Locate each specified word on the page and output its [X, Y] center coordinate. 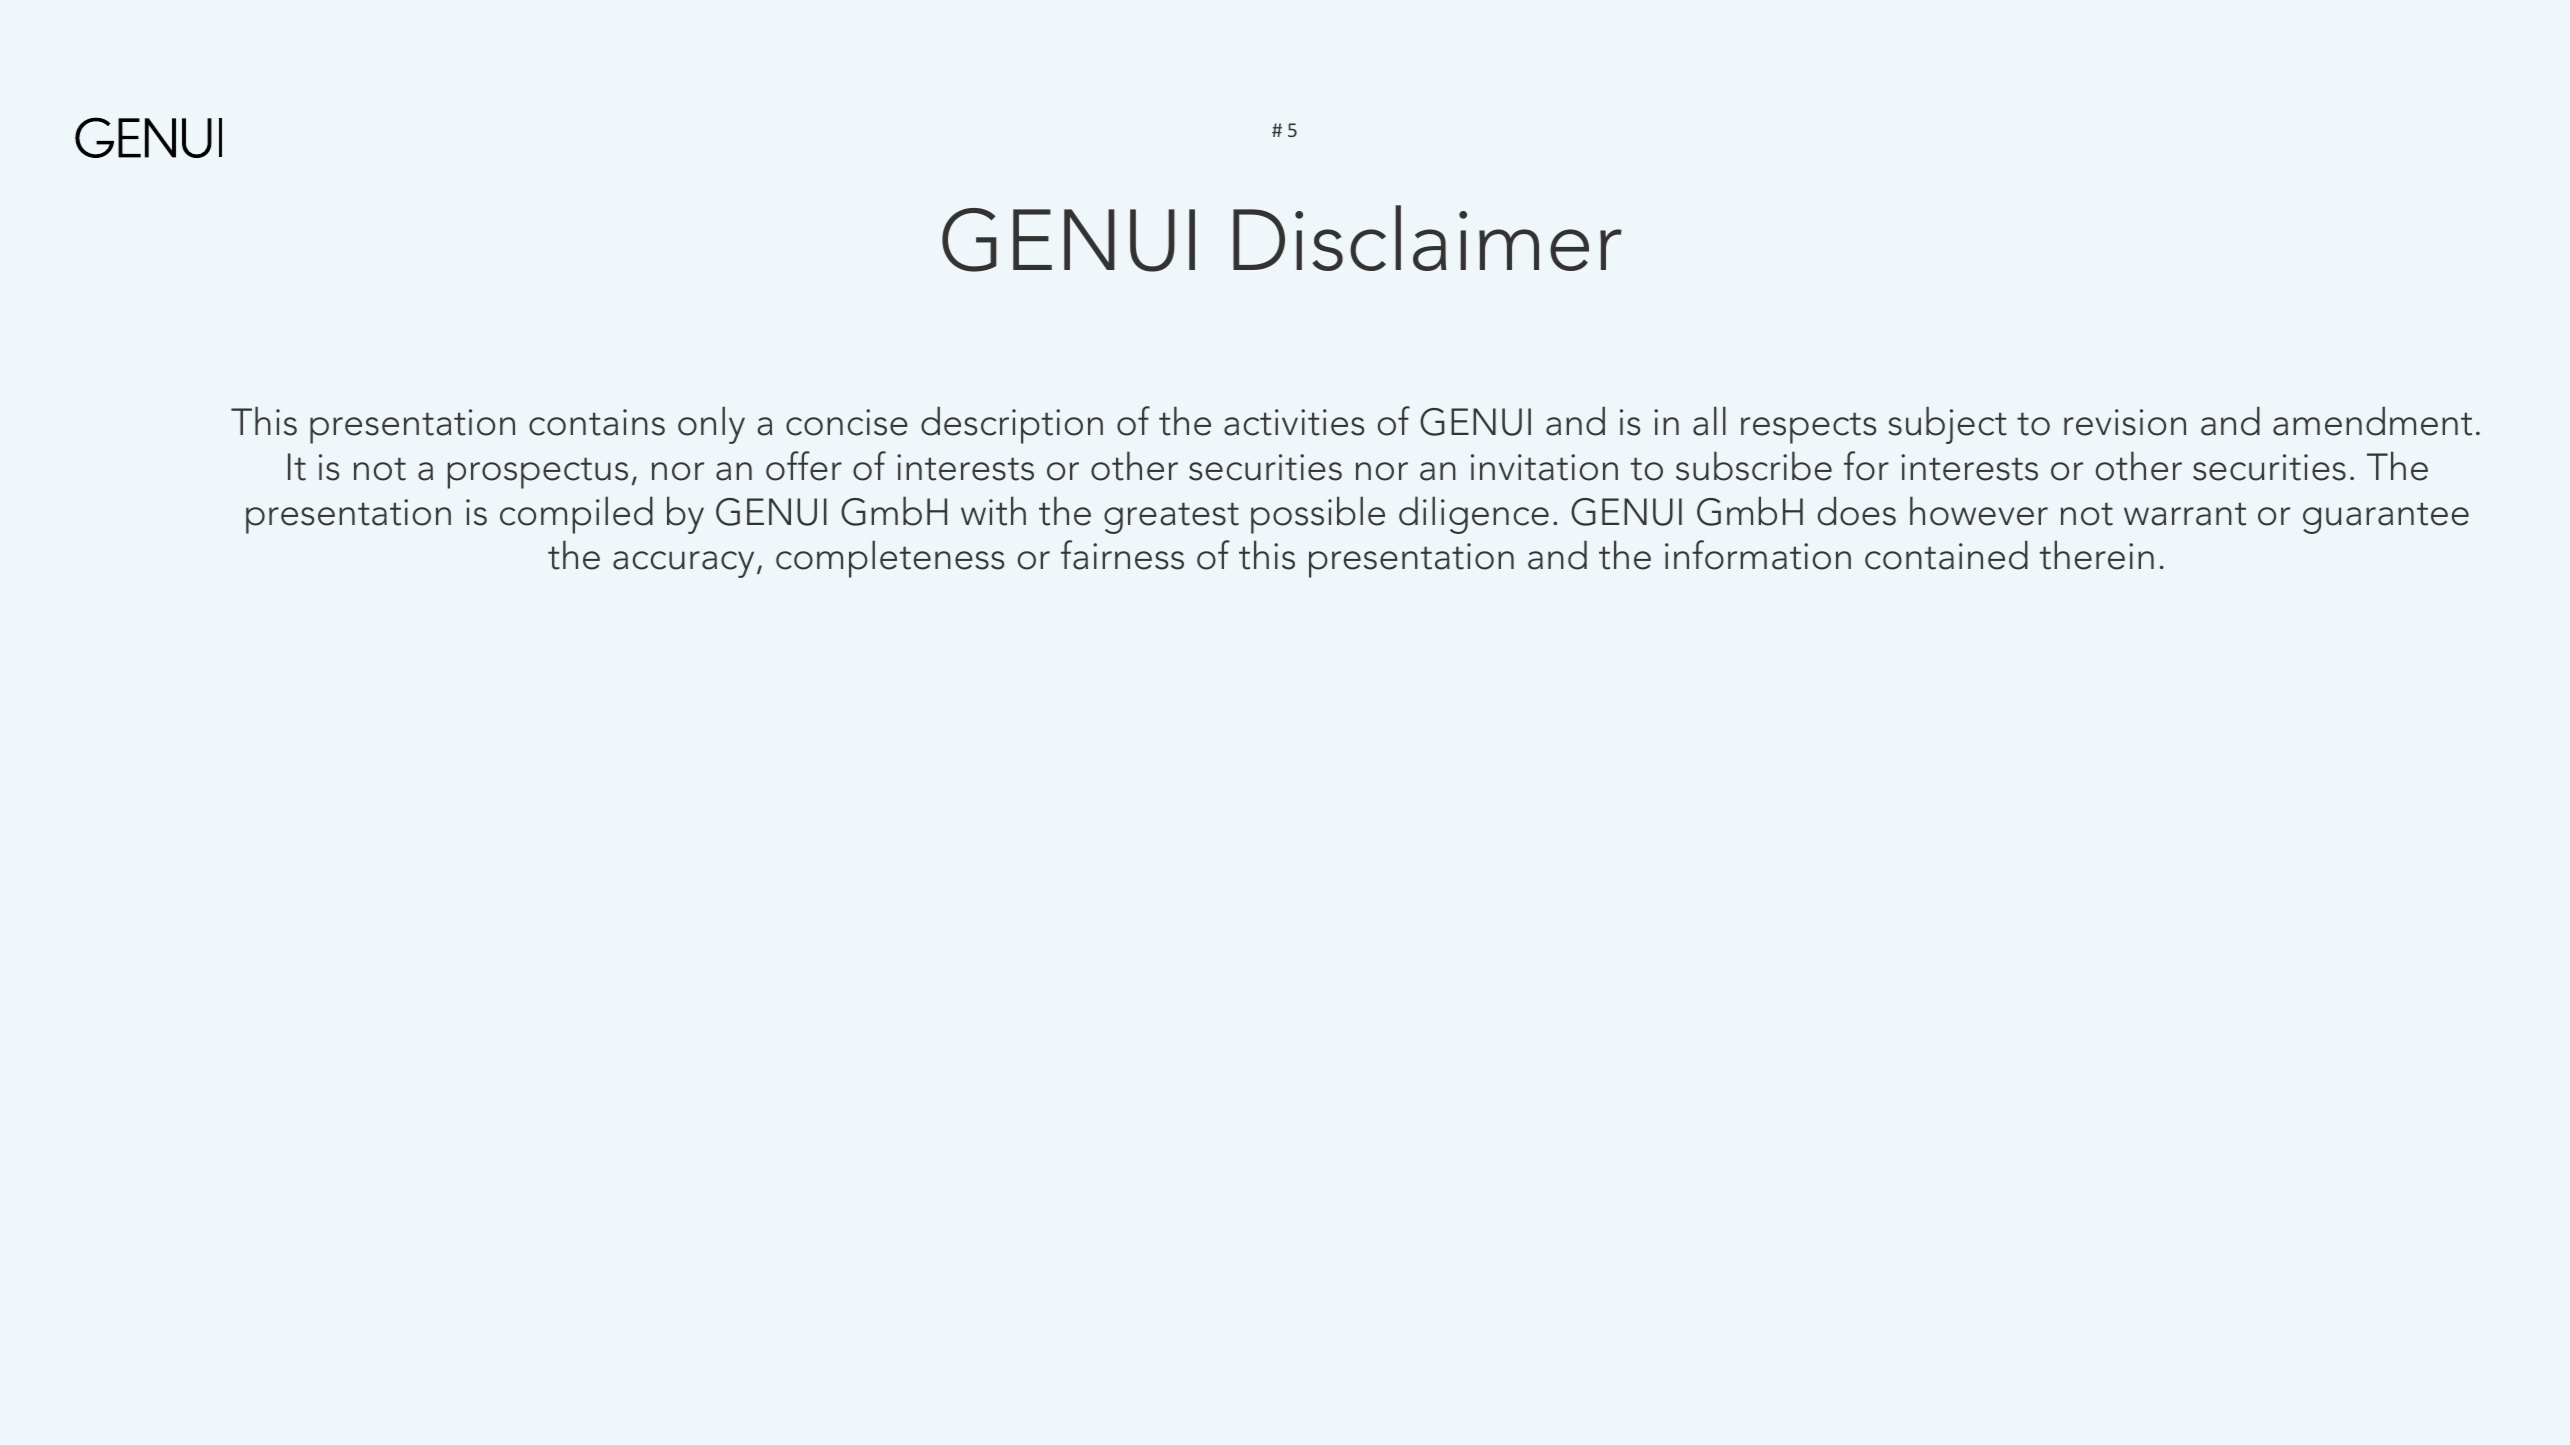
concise [847, 422]
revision [2125, 422]
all [1709, 421]
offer [804, 466]
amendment [2372, 421]
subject [1947, 425]
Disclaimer [1427, 238]
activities [1294, 422]
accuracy [683, 564]
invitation [1544, 467]
